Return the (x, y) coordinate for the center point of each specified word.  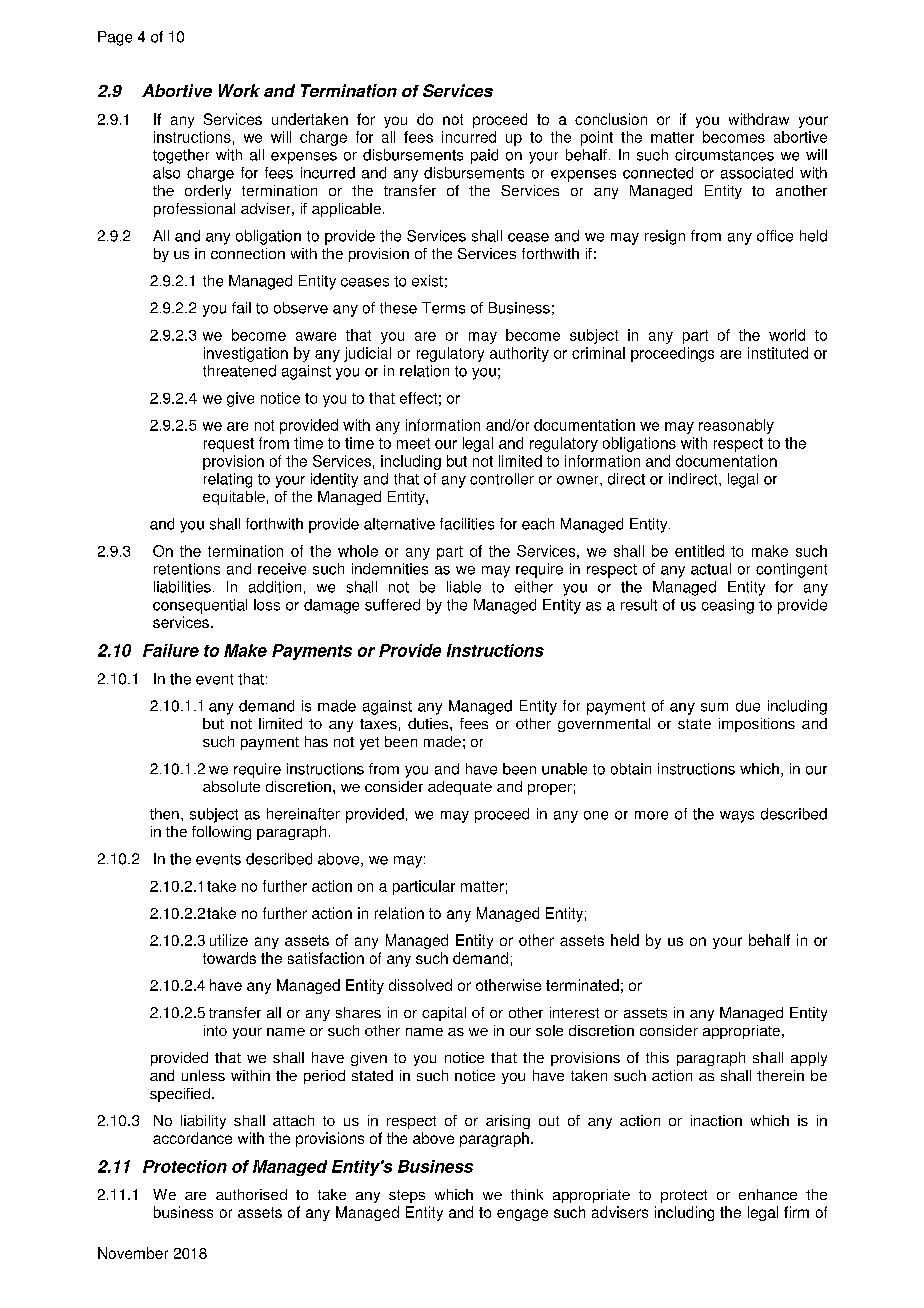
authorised (251, 1194)
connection (248, 253)
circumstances (724, 155)
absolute (231, 786)
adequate (460, 788)
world (787, 335)
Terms (443, 308)
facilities (467, 524)
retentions (187, 569)
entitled (699, 551)
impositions (757, 725)
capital (444, 1014)
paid (484, 156)
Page (115, 38)
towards (229, 958)
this (657, 1057)
